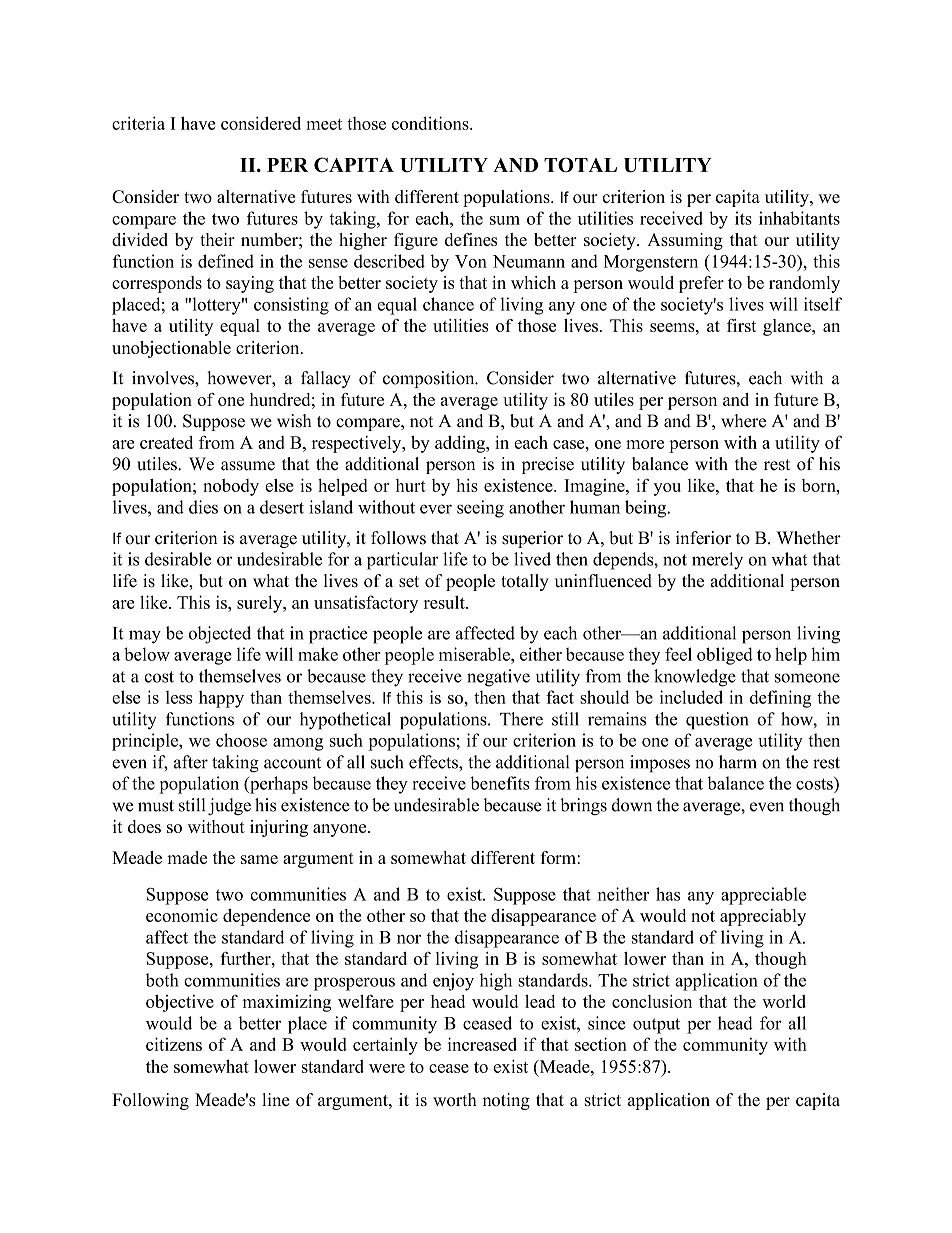  What do you see at coordinates (248, 466) in the document?
I see `assume` at bounding box center [248, 466].
